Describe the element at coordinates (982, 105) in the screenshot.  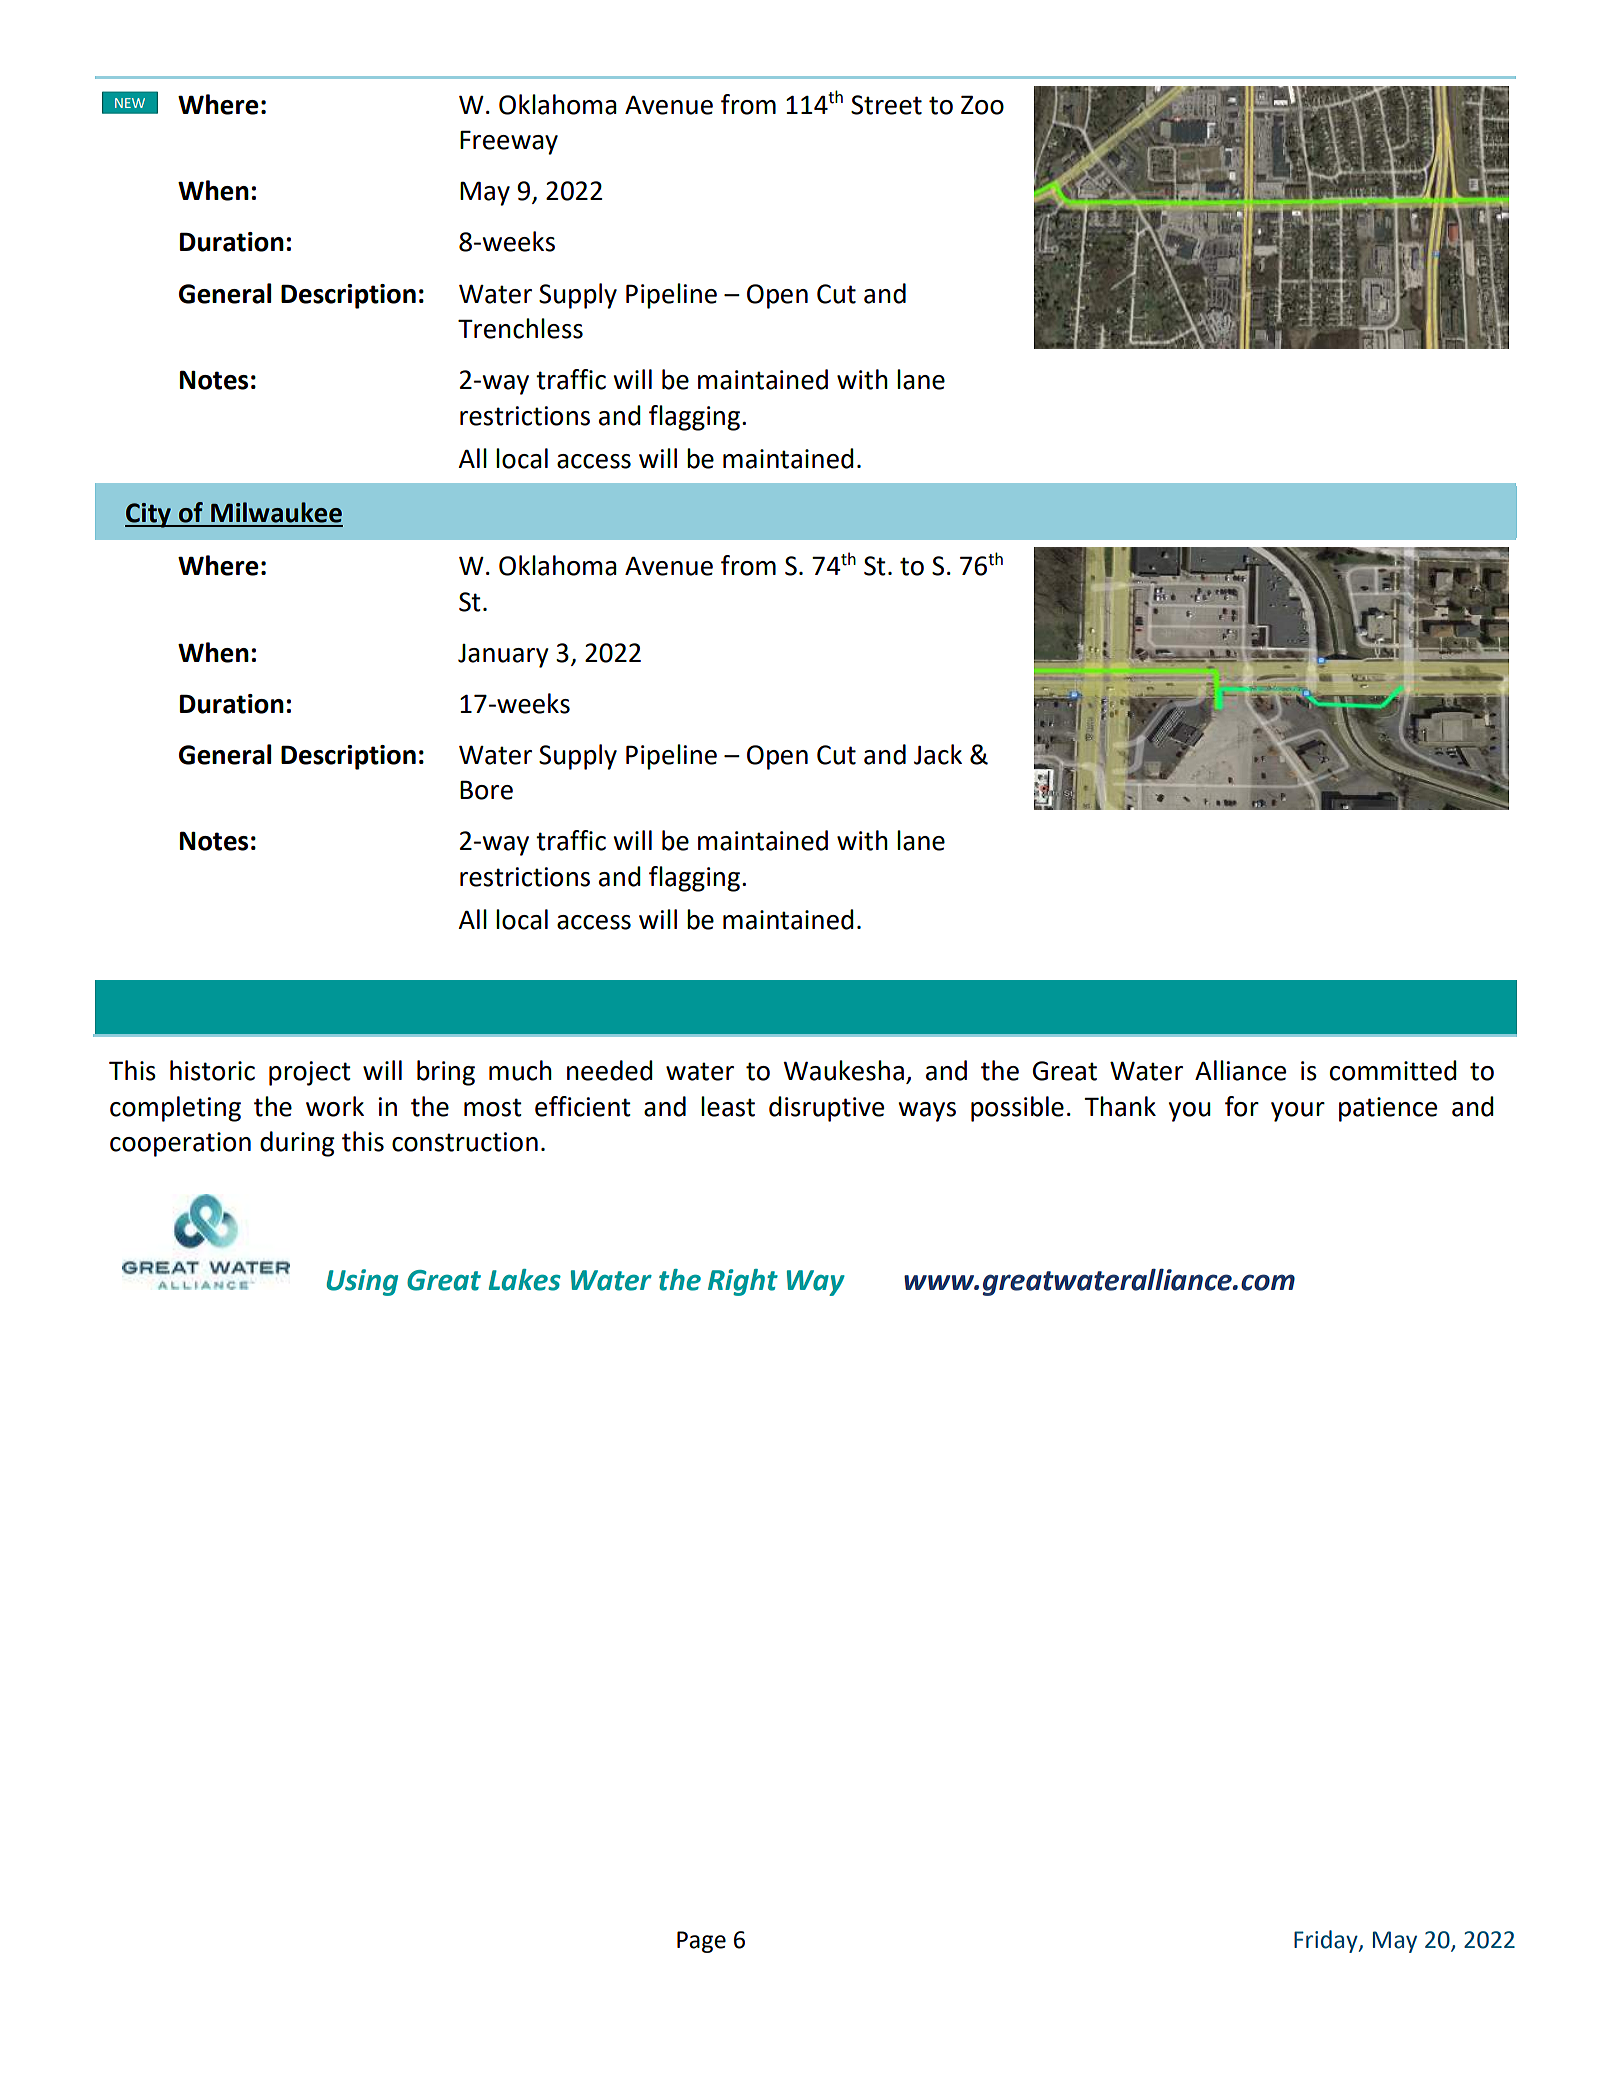
I see `Zoo` at that location.
